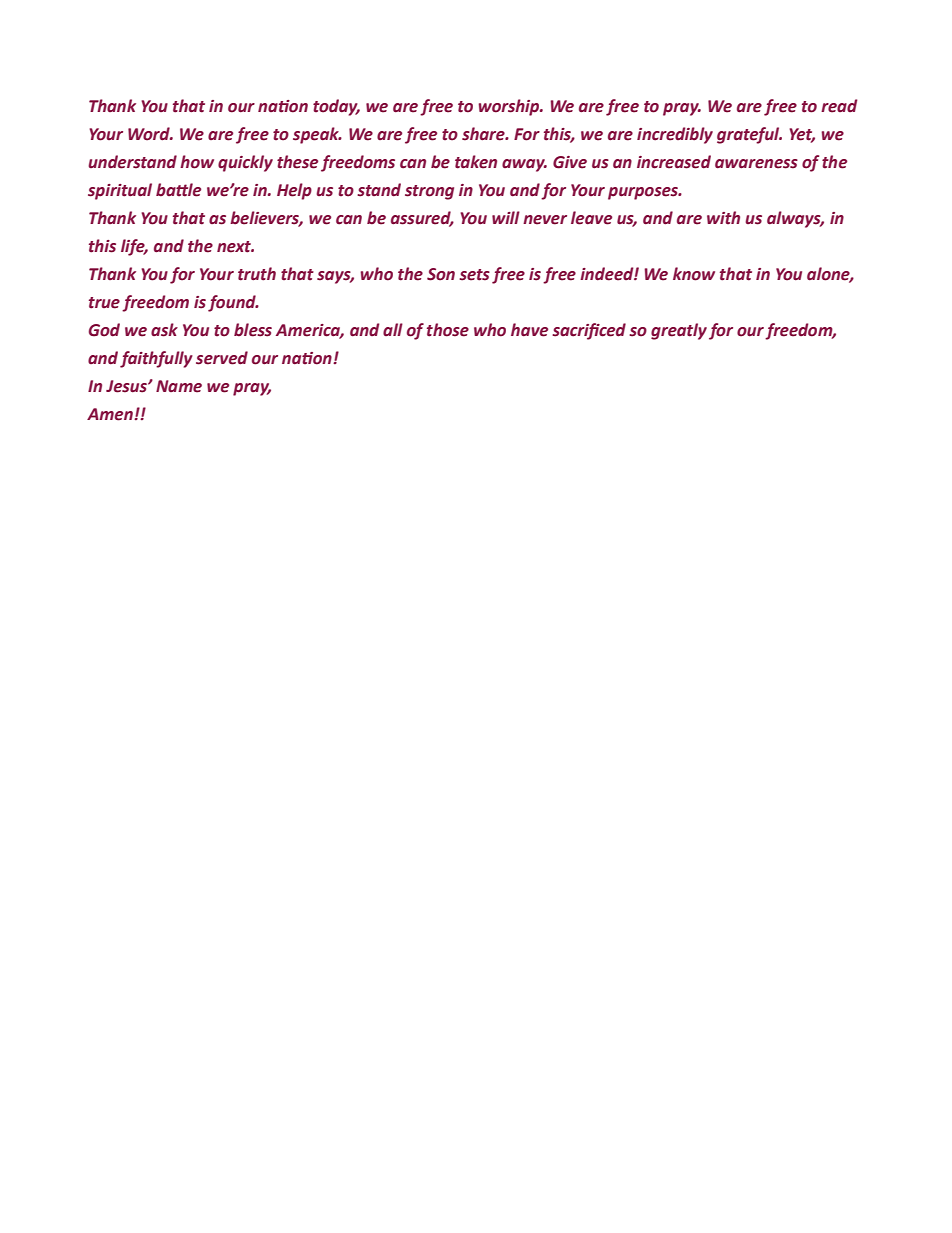 Image resolution: width=952 pixels, height=1233 pixels. I want to click on greatly, so click(679, 331).
